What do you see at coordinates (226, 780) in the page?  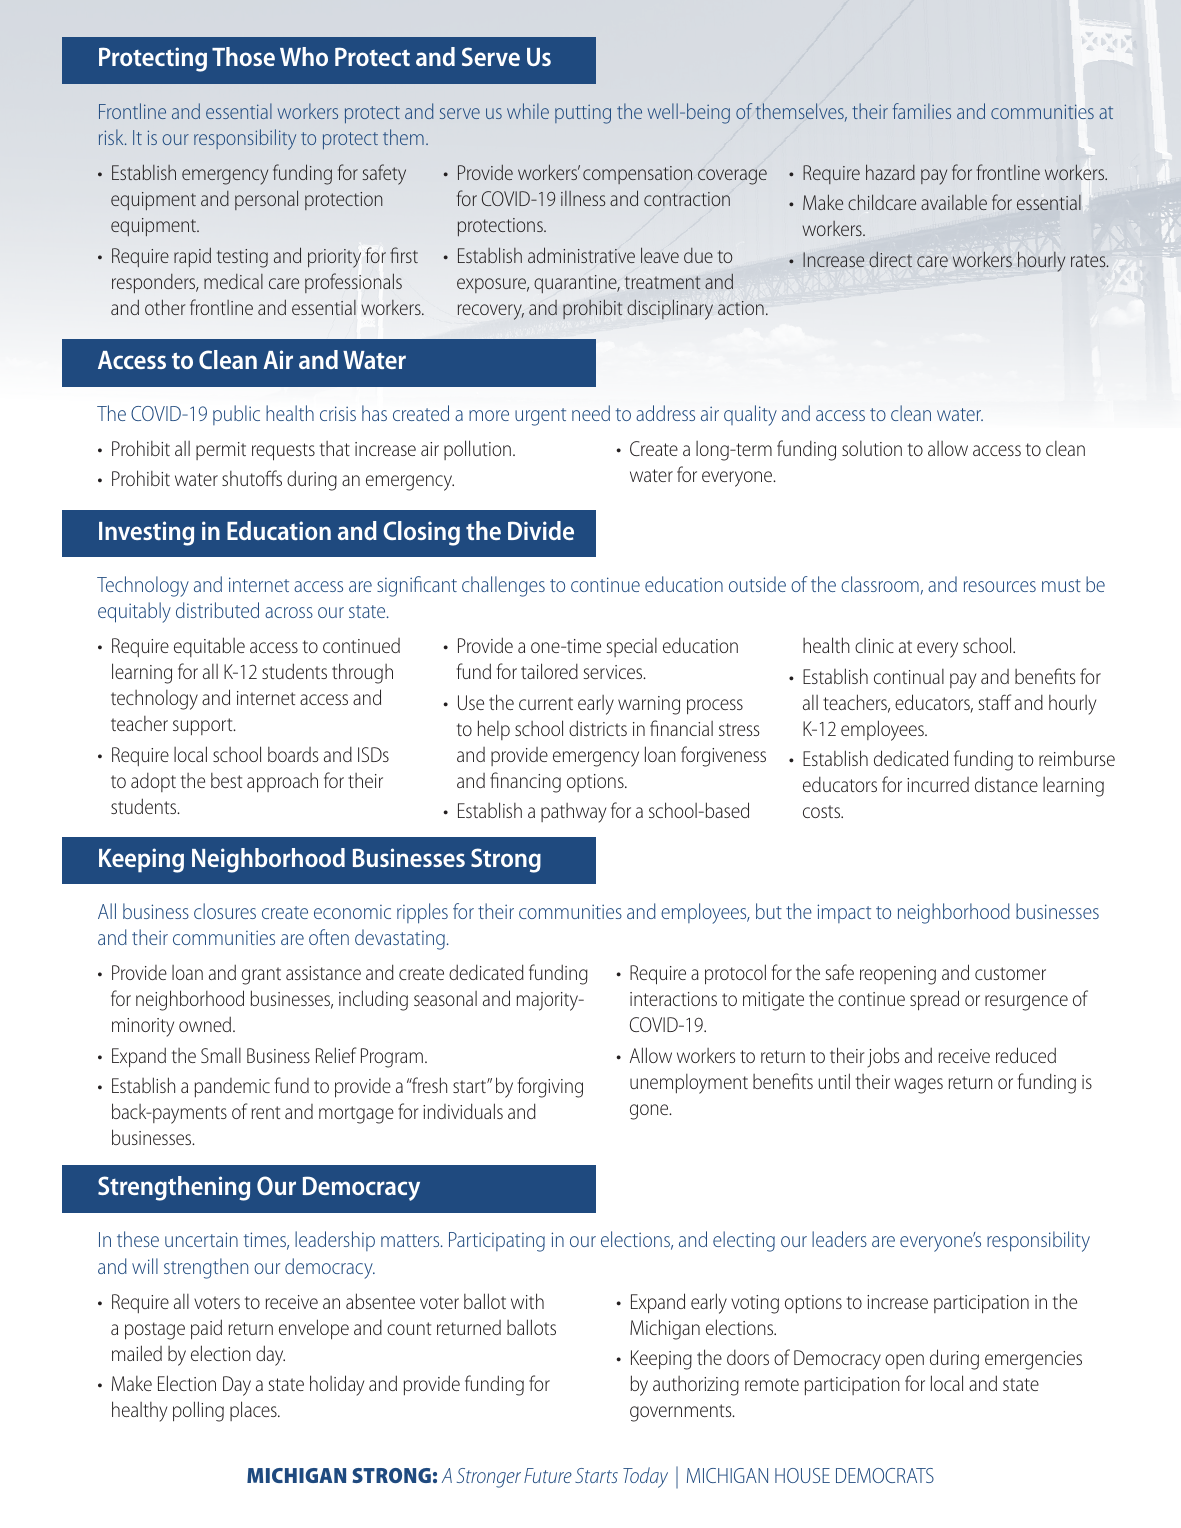 I see `best` at bounding box center [226, 780].
